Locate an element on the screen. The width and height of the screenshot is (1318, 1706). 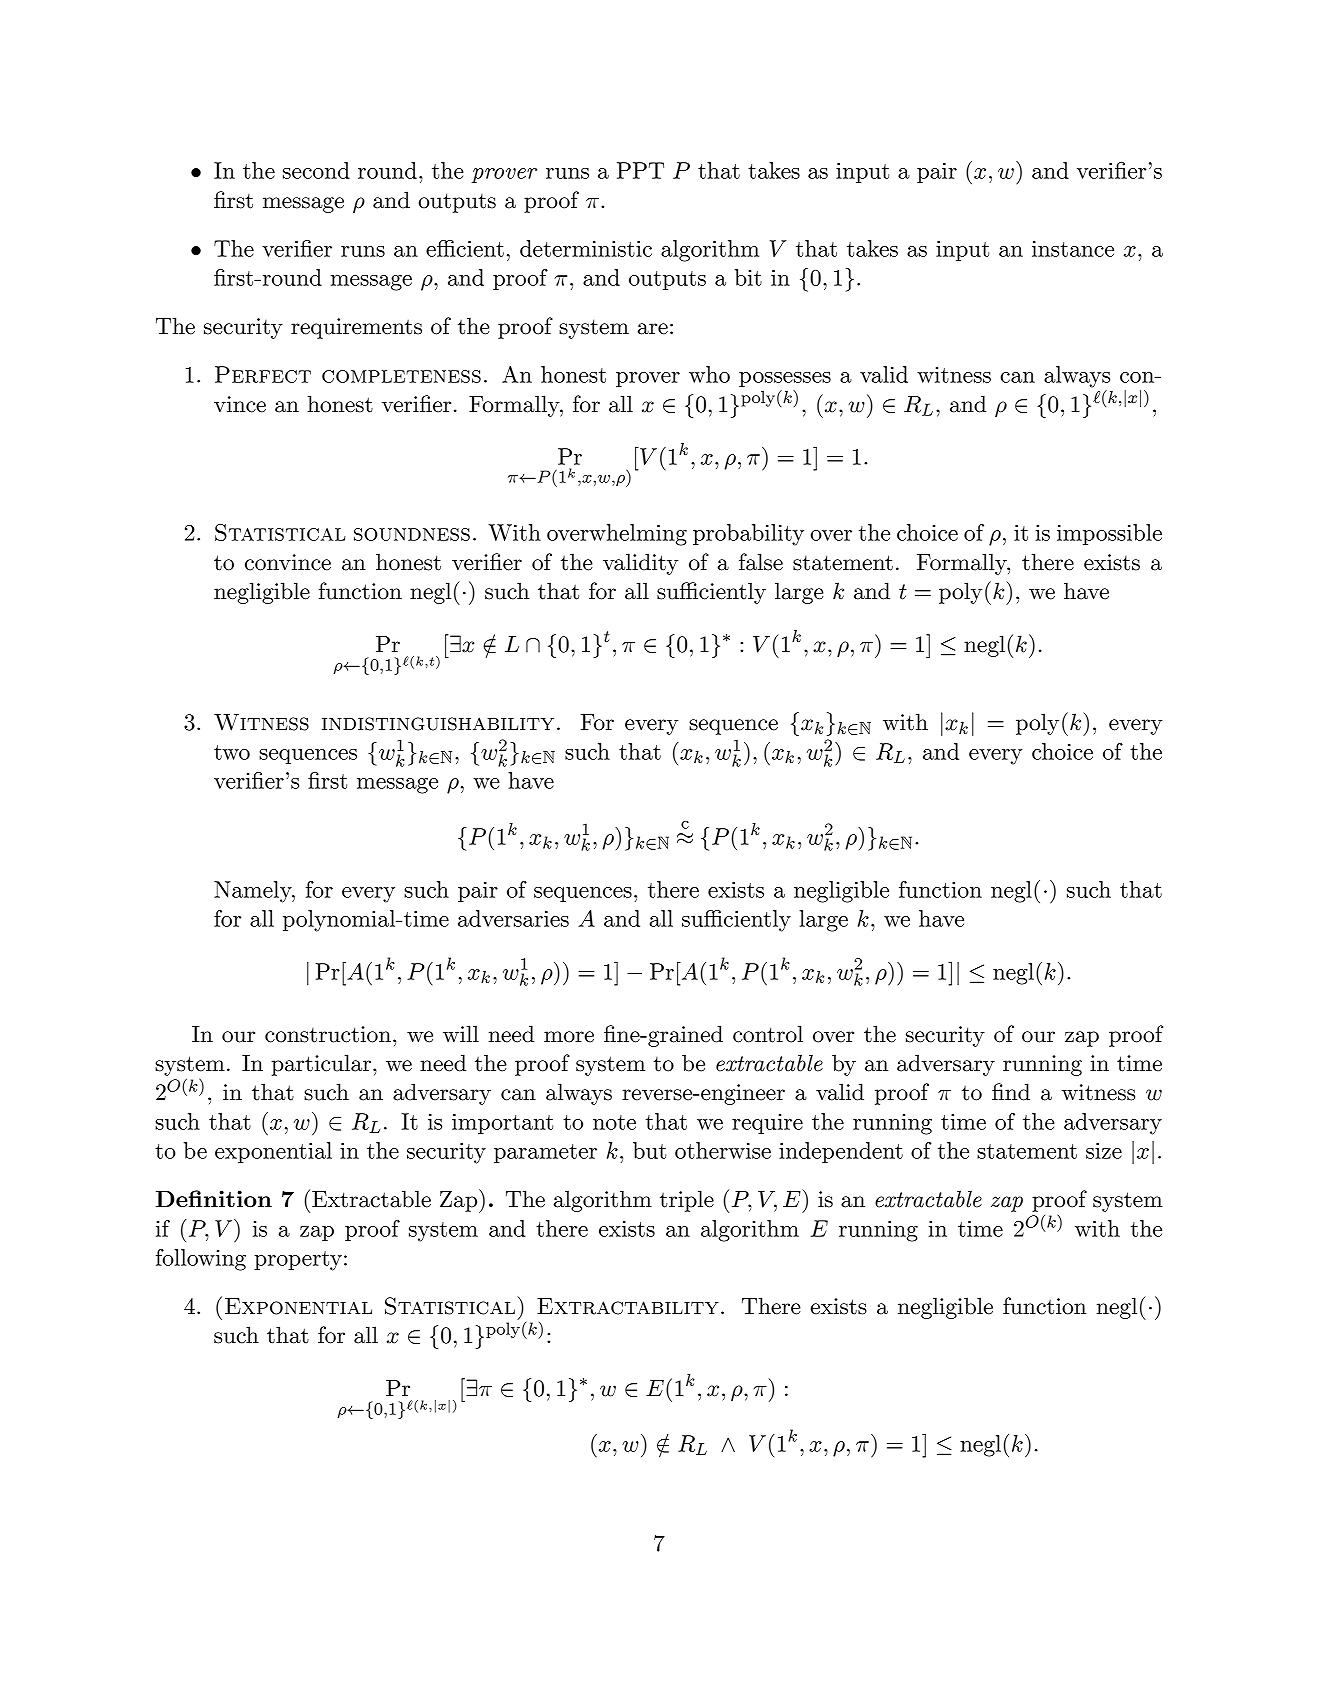
second is located at coordinates (316, 170).
